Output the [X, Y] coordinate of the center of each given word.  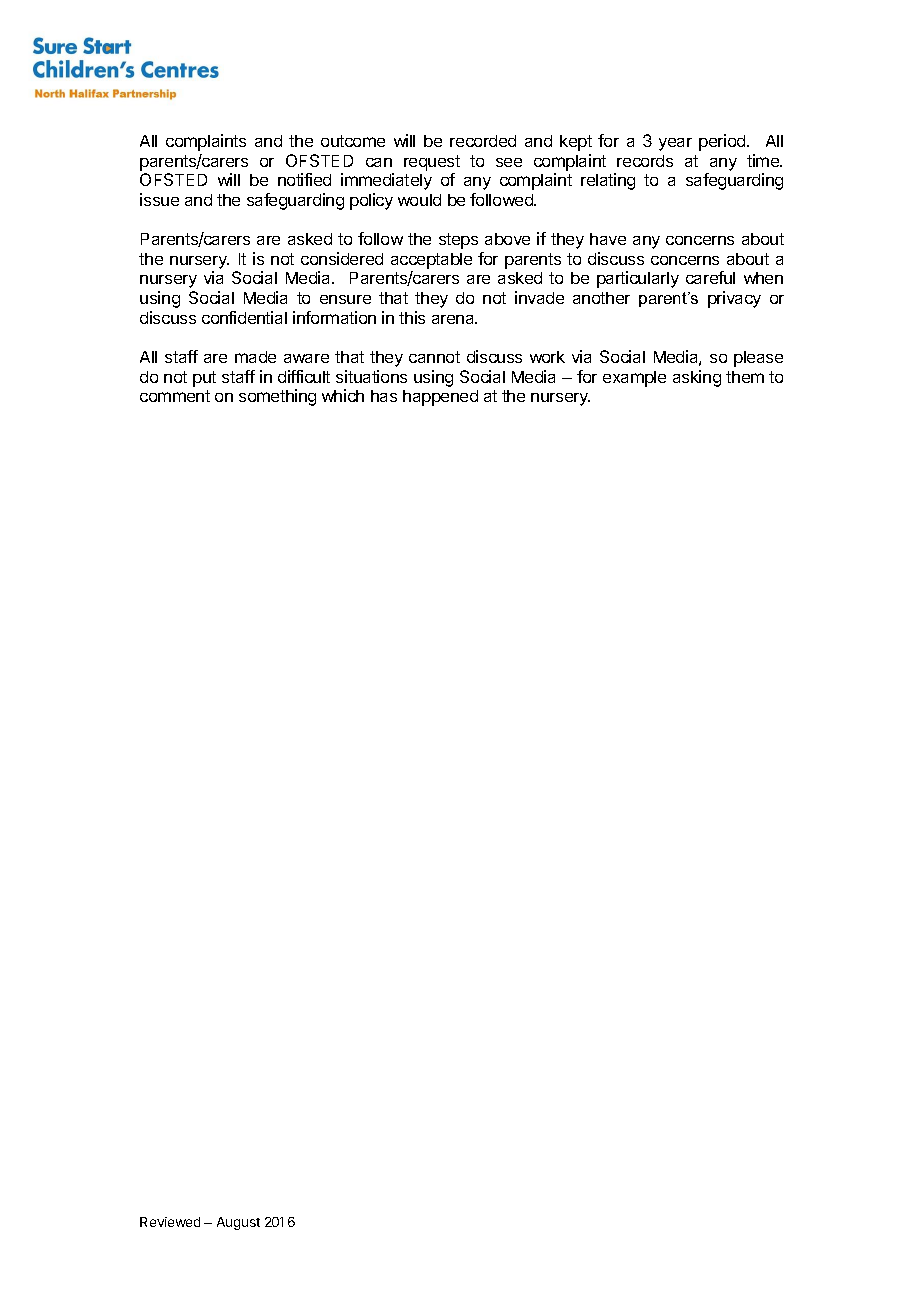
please [758, 359]
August [238, 1223]
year [675, 144]
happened [440, 398]
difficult [304, 376]
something [277, 397]
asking [697, 378]
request [432, 163]
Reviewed [170, 1222]
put [204, 379]
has [384, 396]
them [745, 377]
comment [175, 396]
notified [304, 179]
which [343, 395]
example [634, 379]
